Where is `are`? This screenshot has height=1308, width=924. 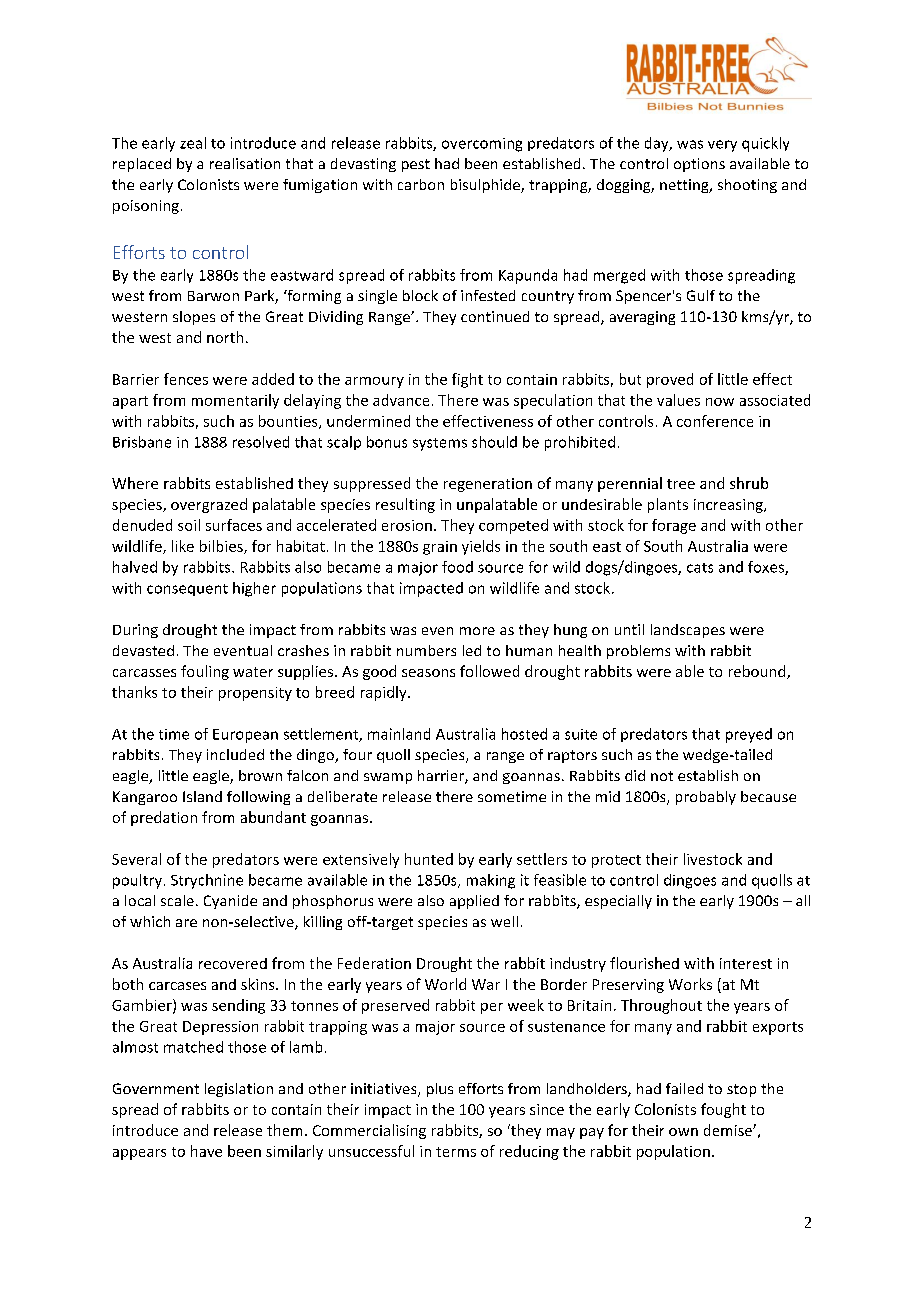 are is located at coordinates (186, 923).
